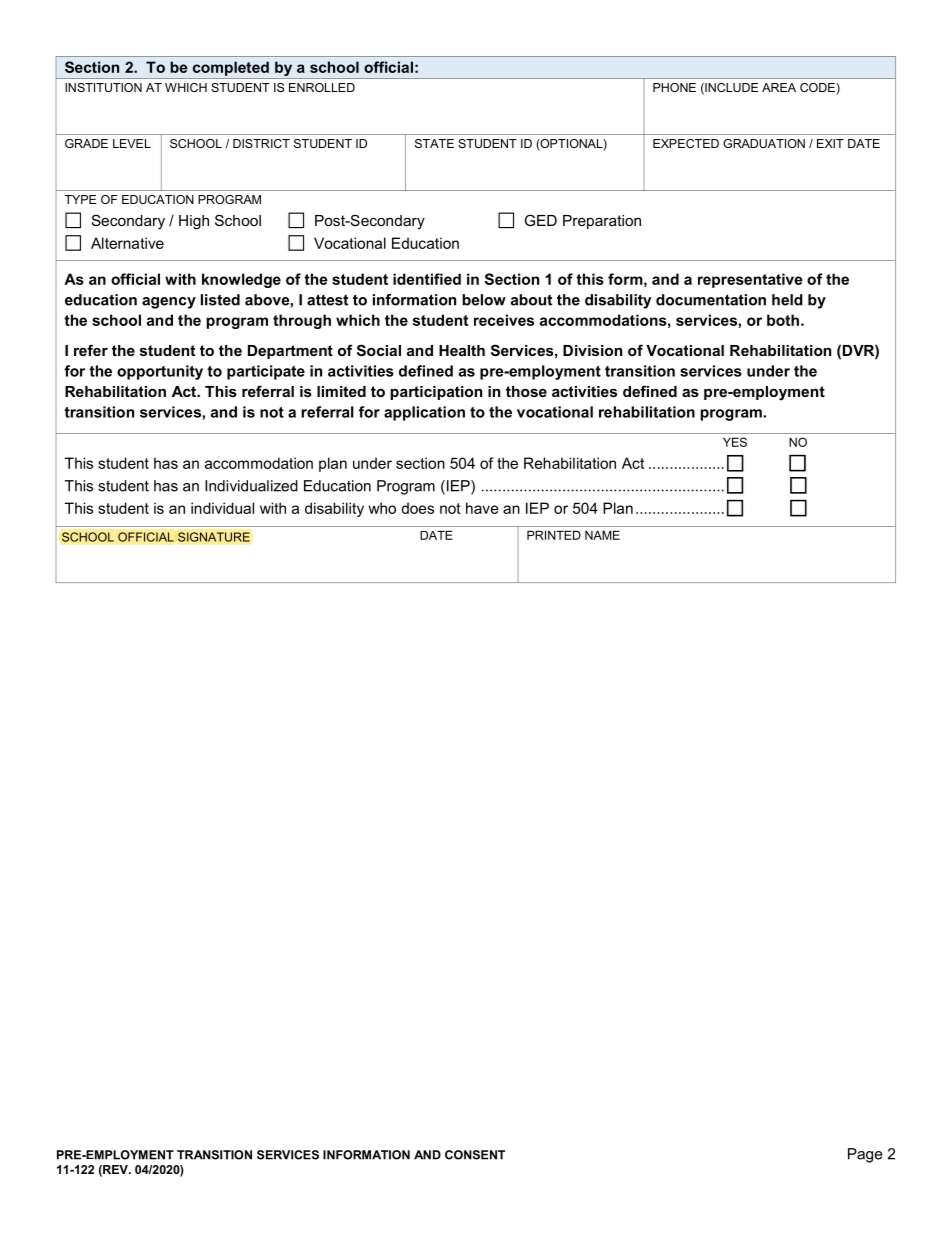  I want to click on opportunity, so click(160, 372).
